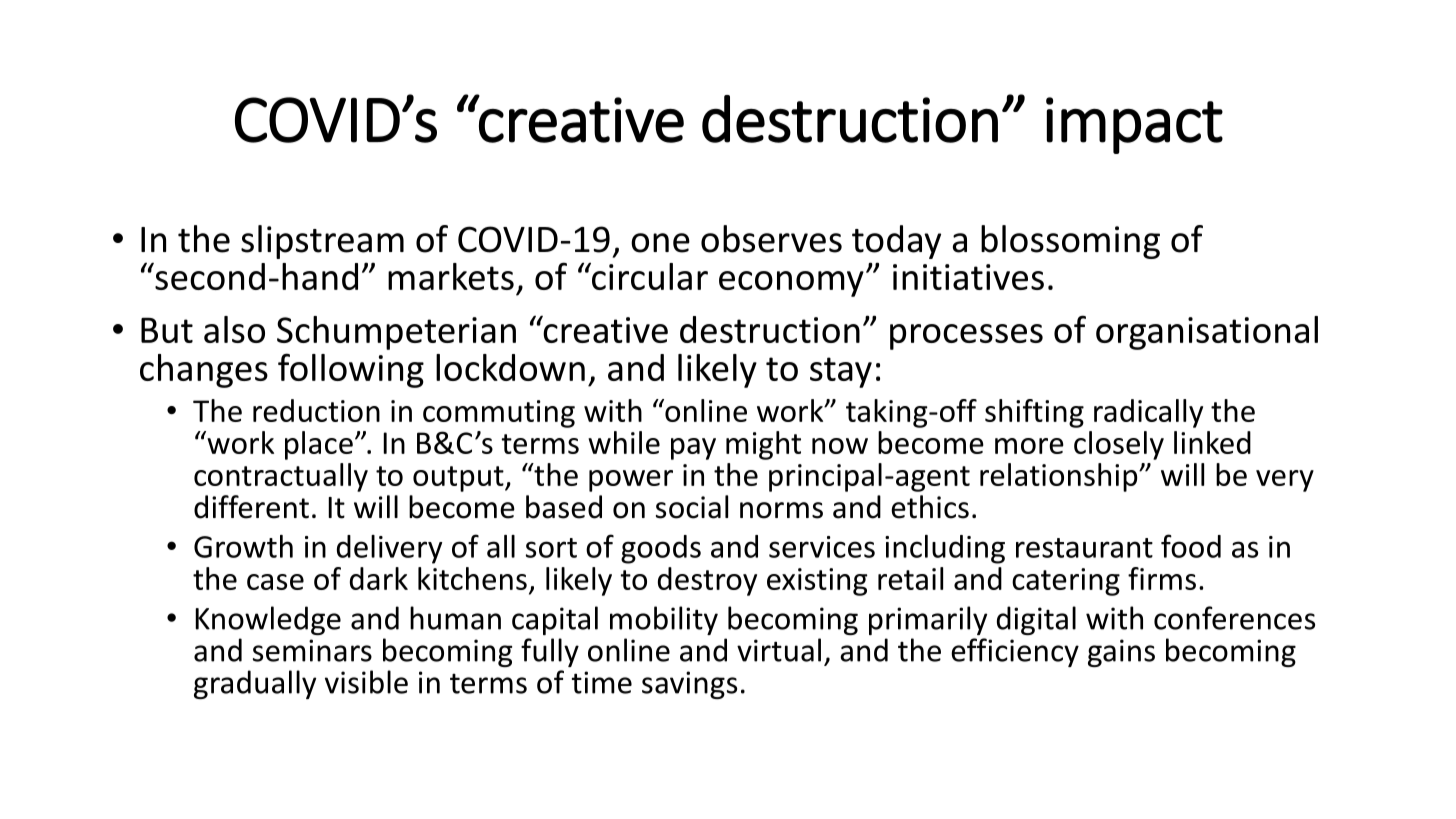 Image resolution: width=1456 pixels, height=819 pixels. What do you see at coordinates (771, 239) in the screenshot?
I see `observes` at bounding box center [771, 239].
